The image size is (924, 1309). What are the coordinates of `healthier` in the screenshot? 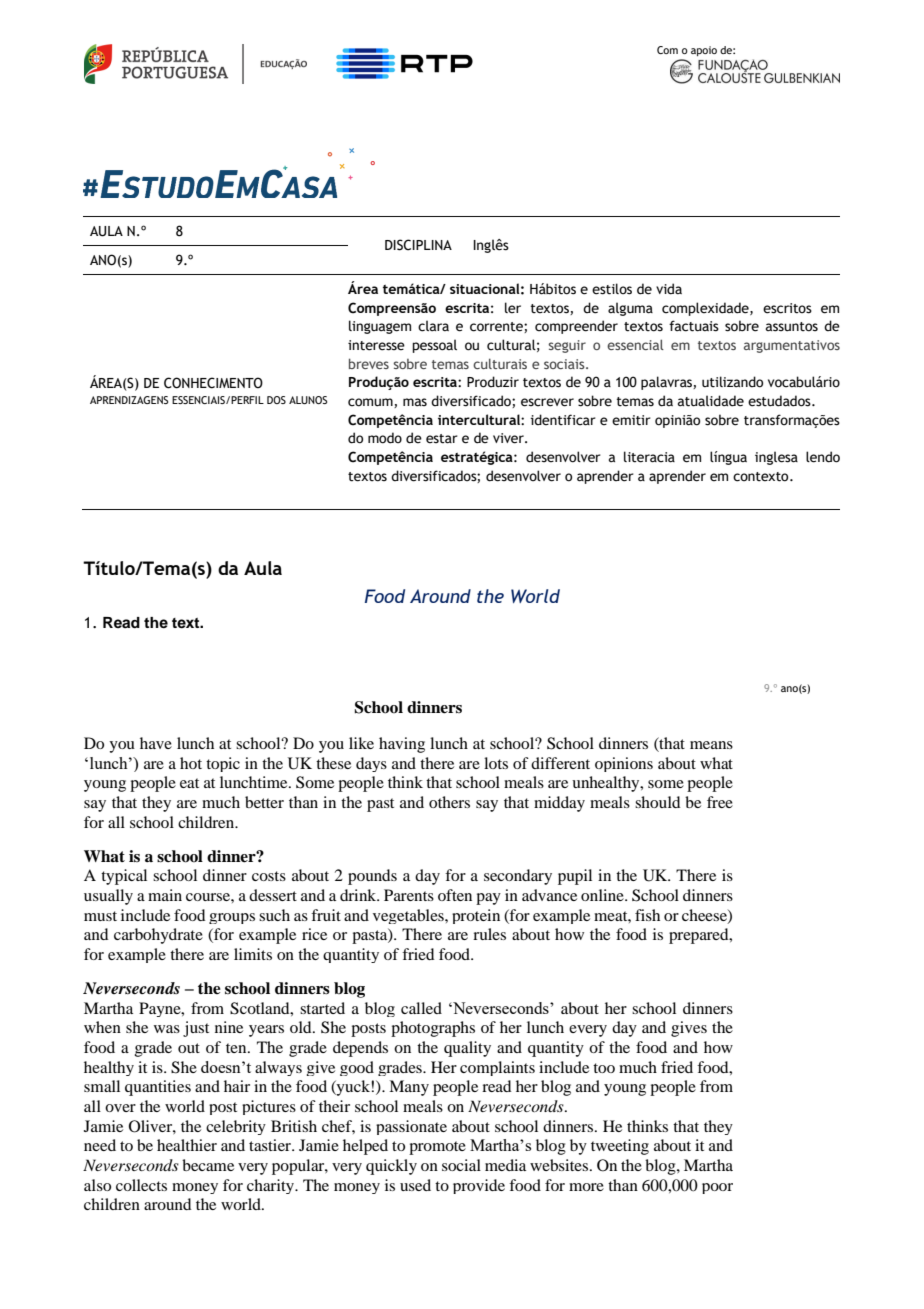 It's located at (187, 1145).
